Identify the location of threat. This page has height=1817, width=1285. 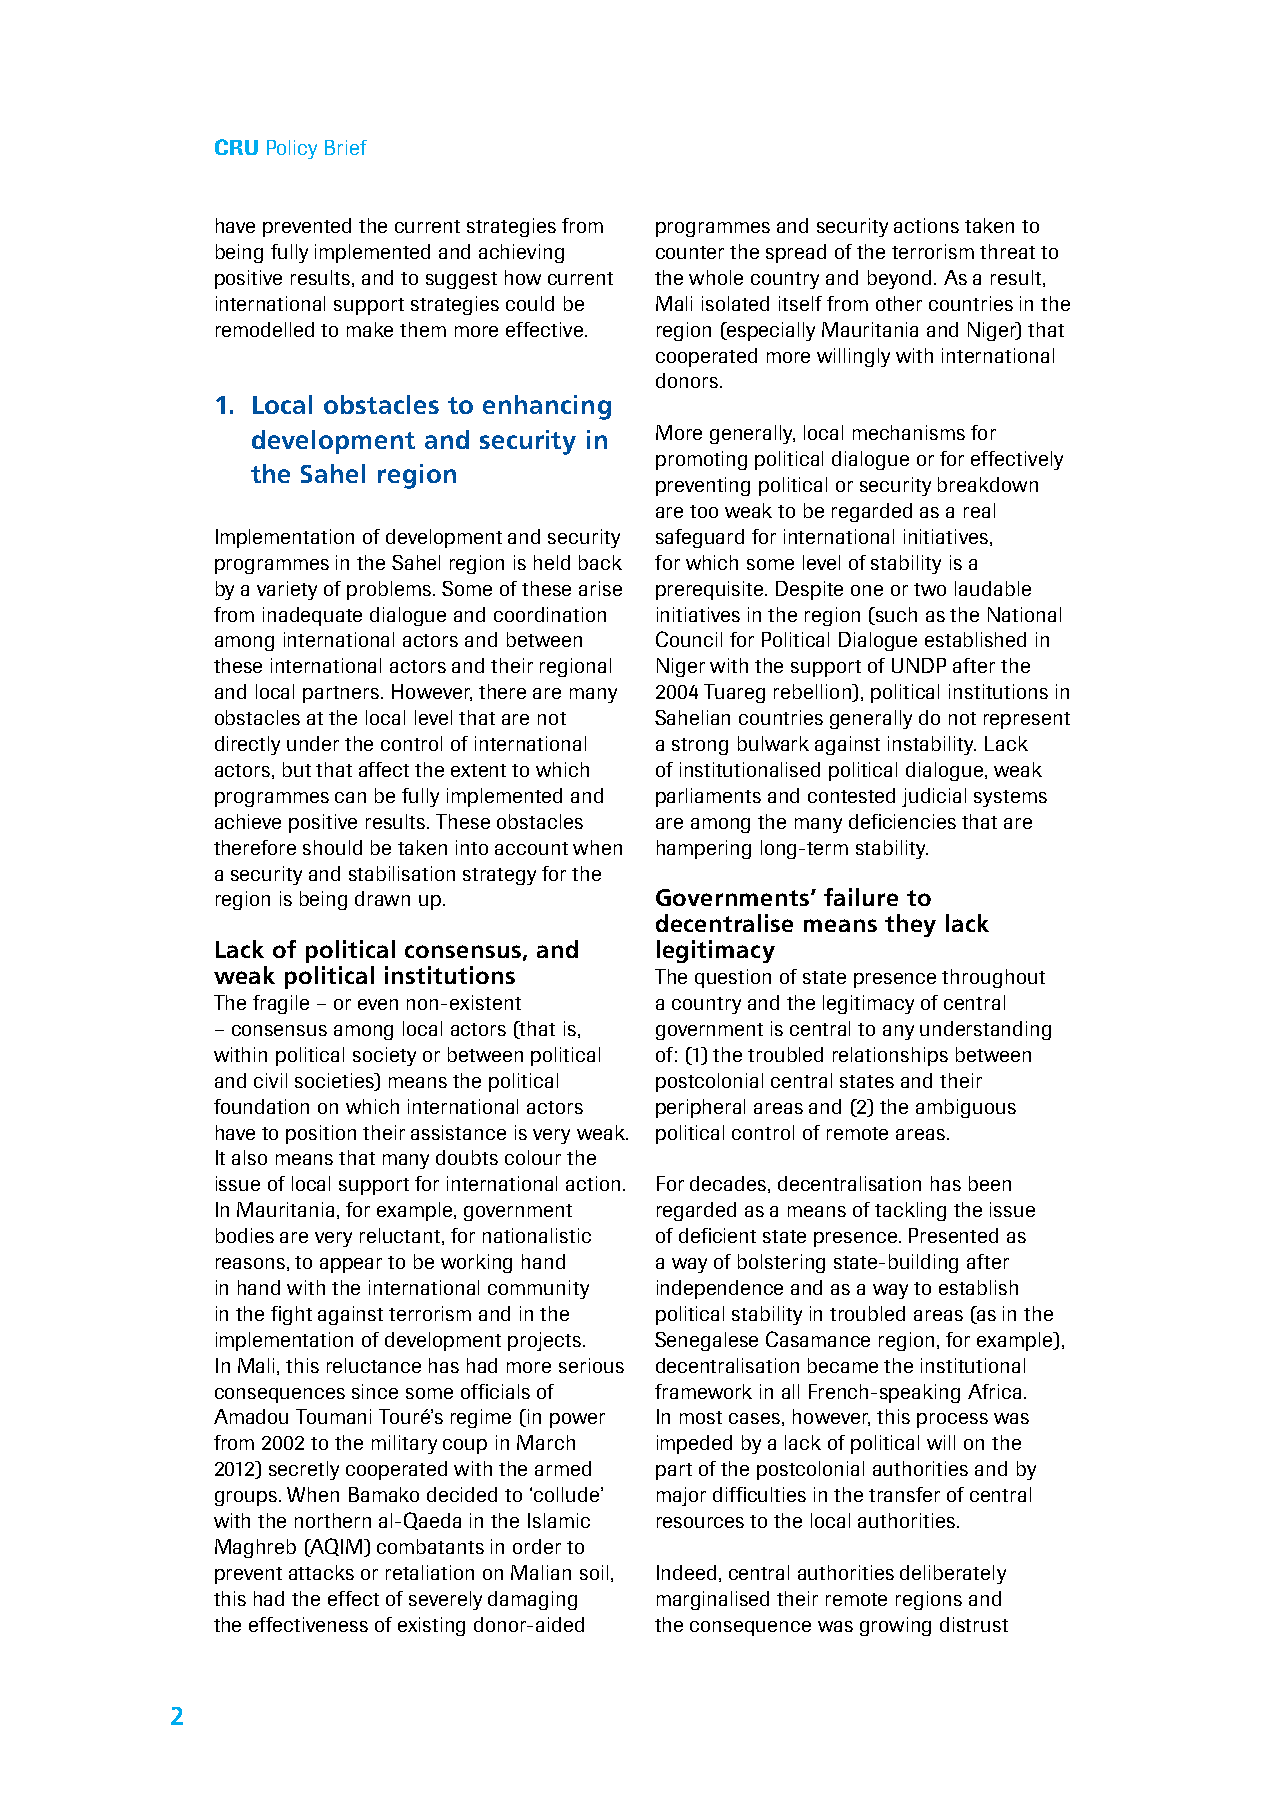
(1007, 251).
